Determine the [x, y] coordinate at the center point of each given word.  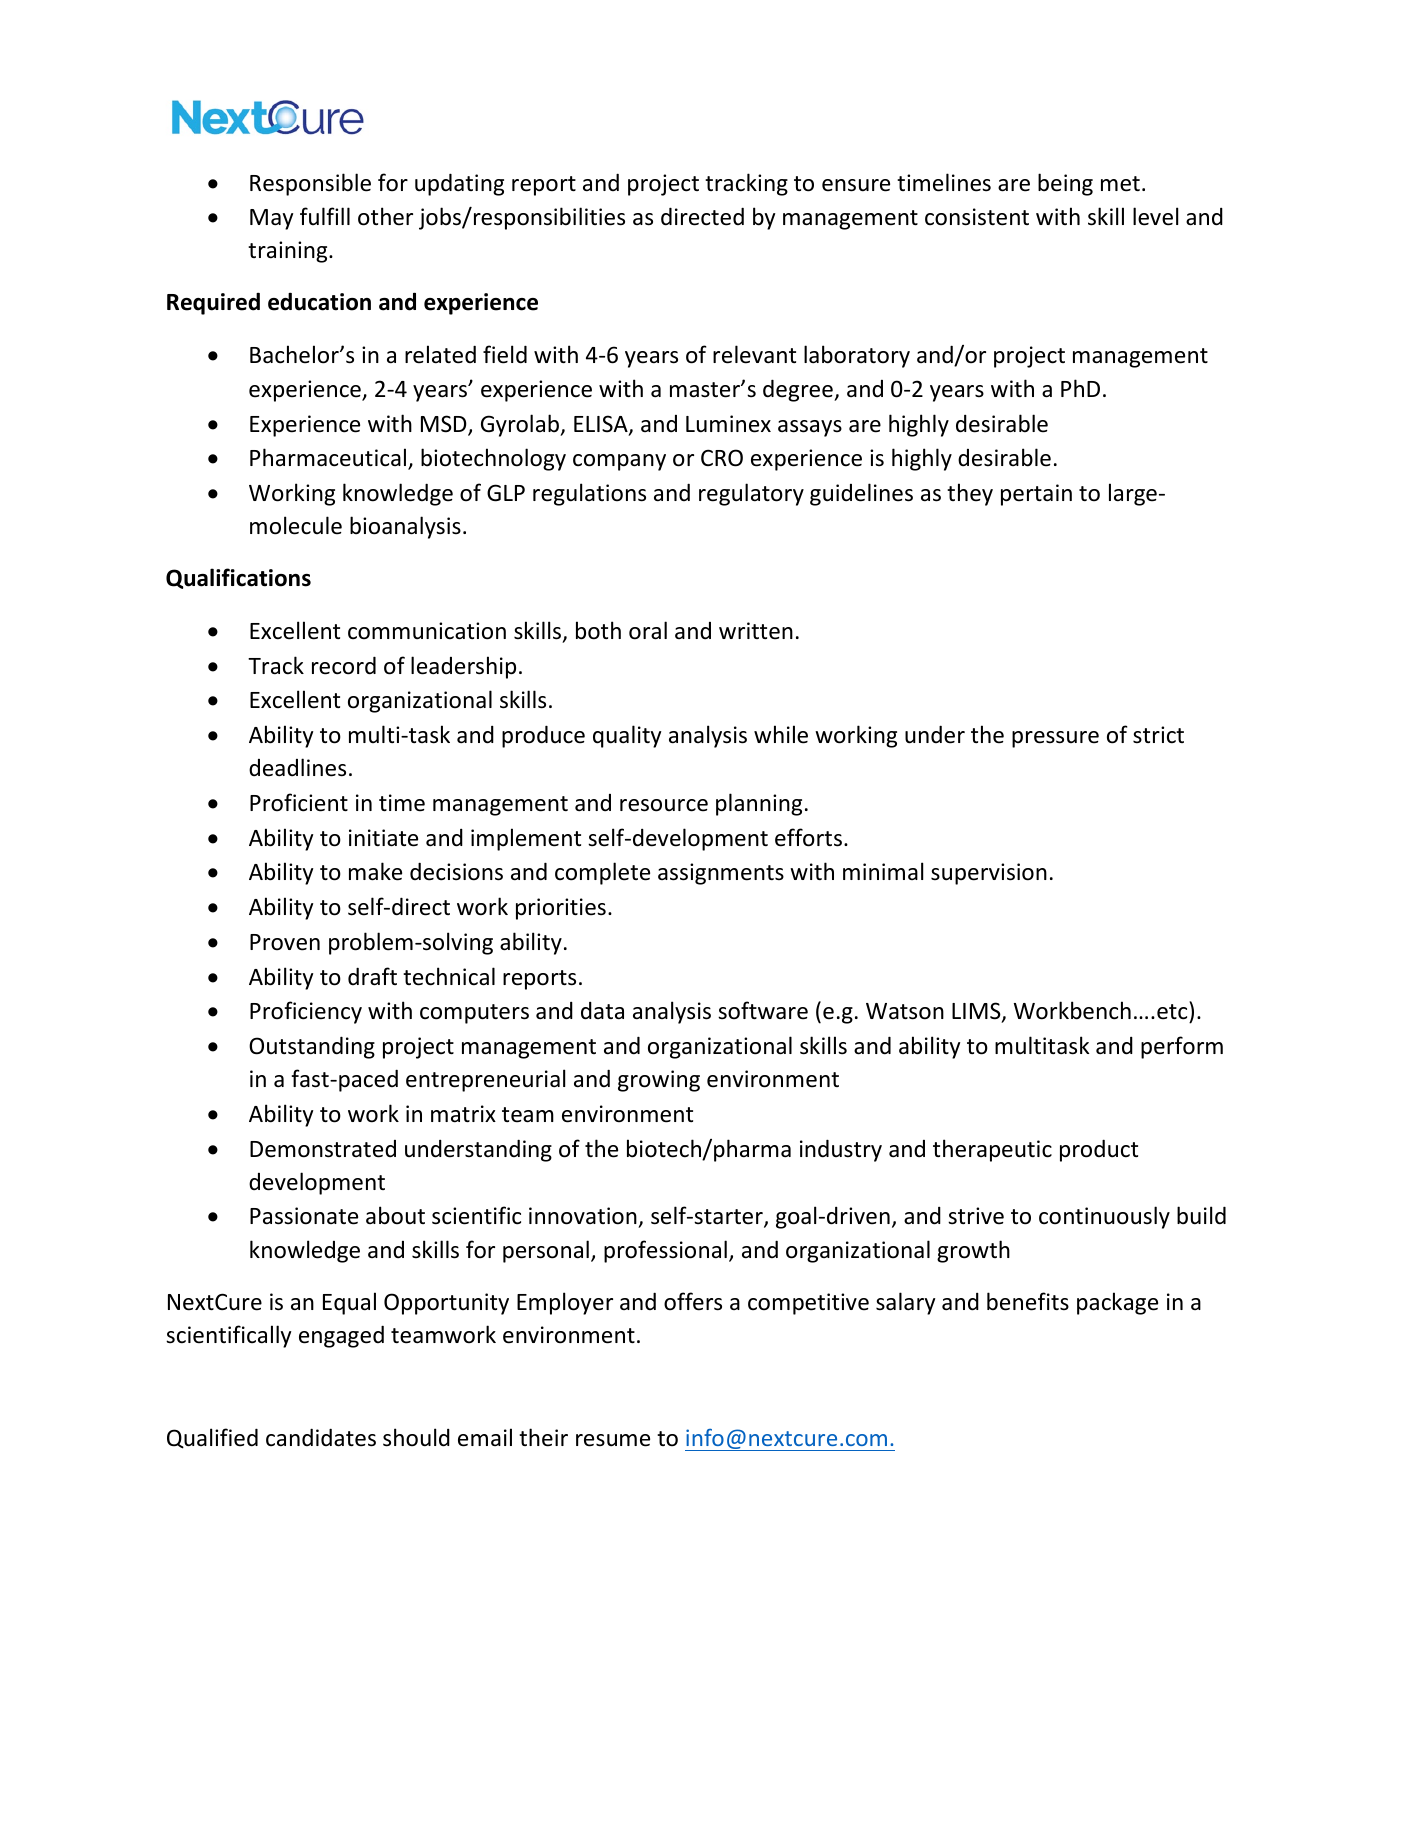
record [344, 665]
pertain [1036, 495]
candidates [321, 1437]
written [756, 631]
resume [613, 1440]
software [763, 1010]
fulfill [325, 216]
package [1117, 1303]
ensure [856, 185]
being [1065, 184]
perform [1182, 1047]
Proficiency [306, 1012]
